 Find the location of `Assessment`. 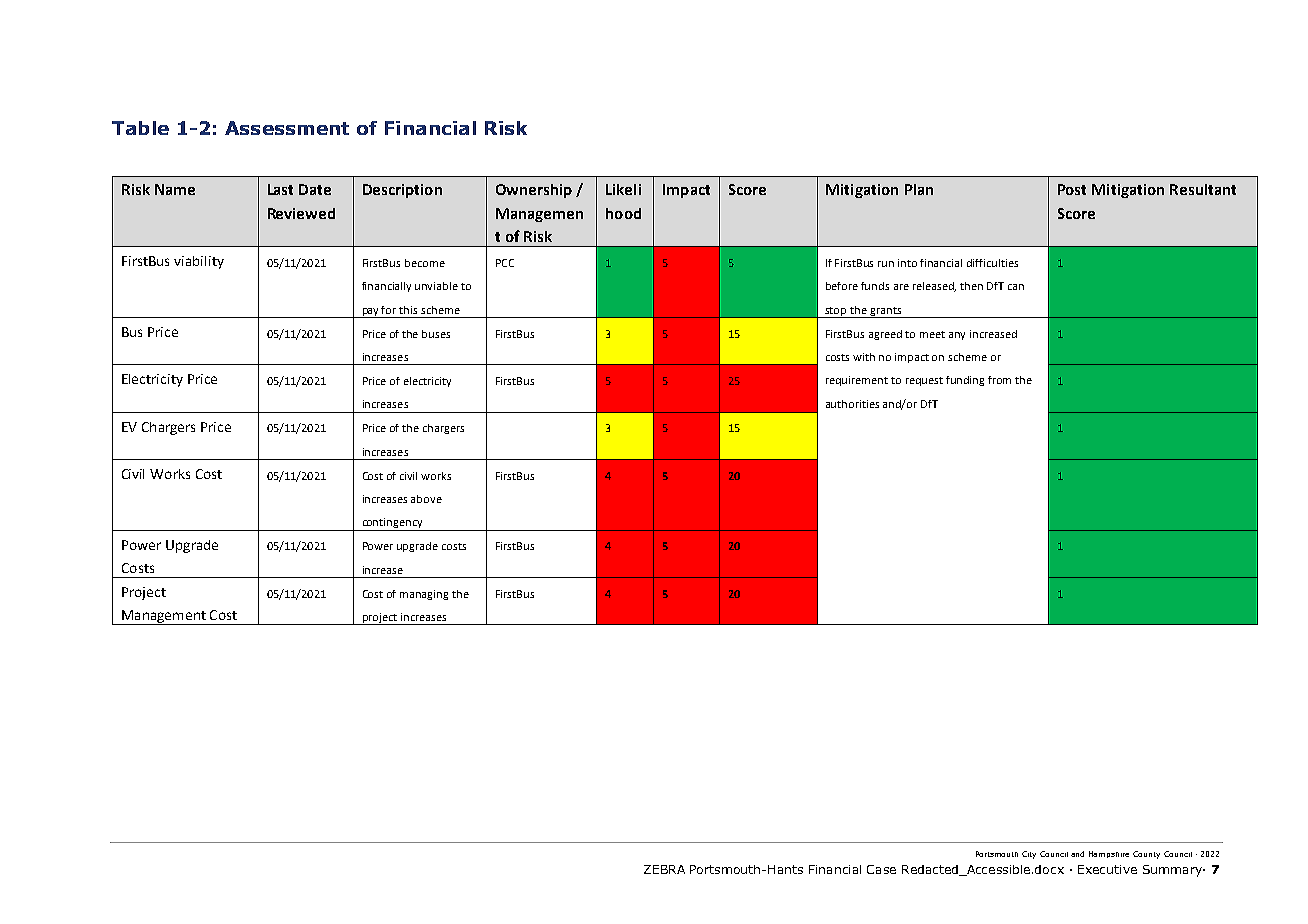

Assessment is located at coordinates (287, 128).
